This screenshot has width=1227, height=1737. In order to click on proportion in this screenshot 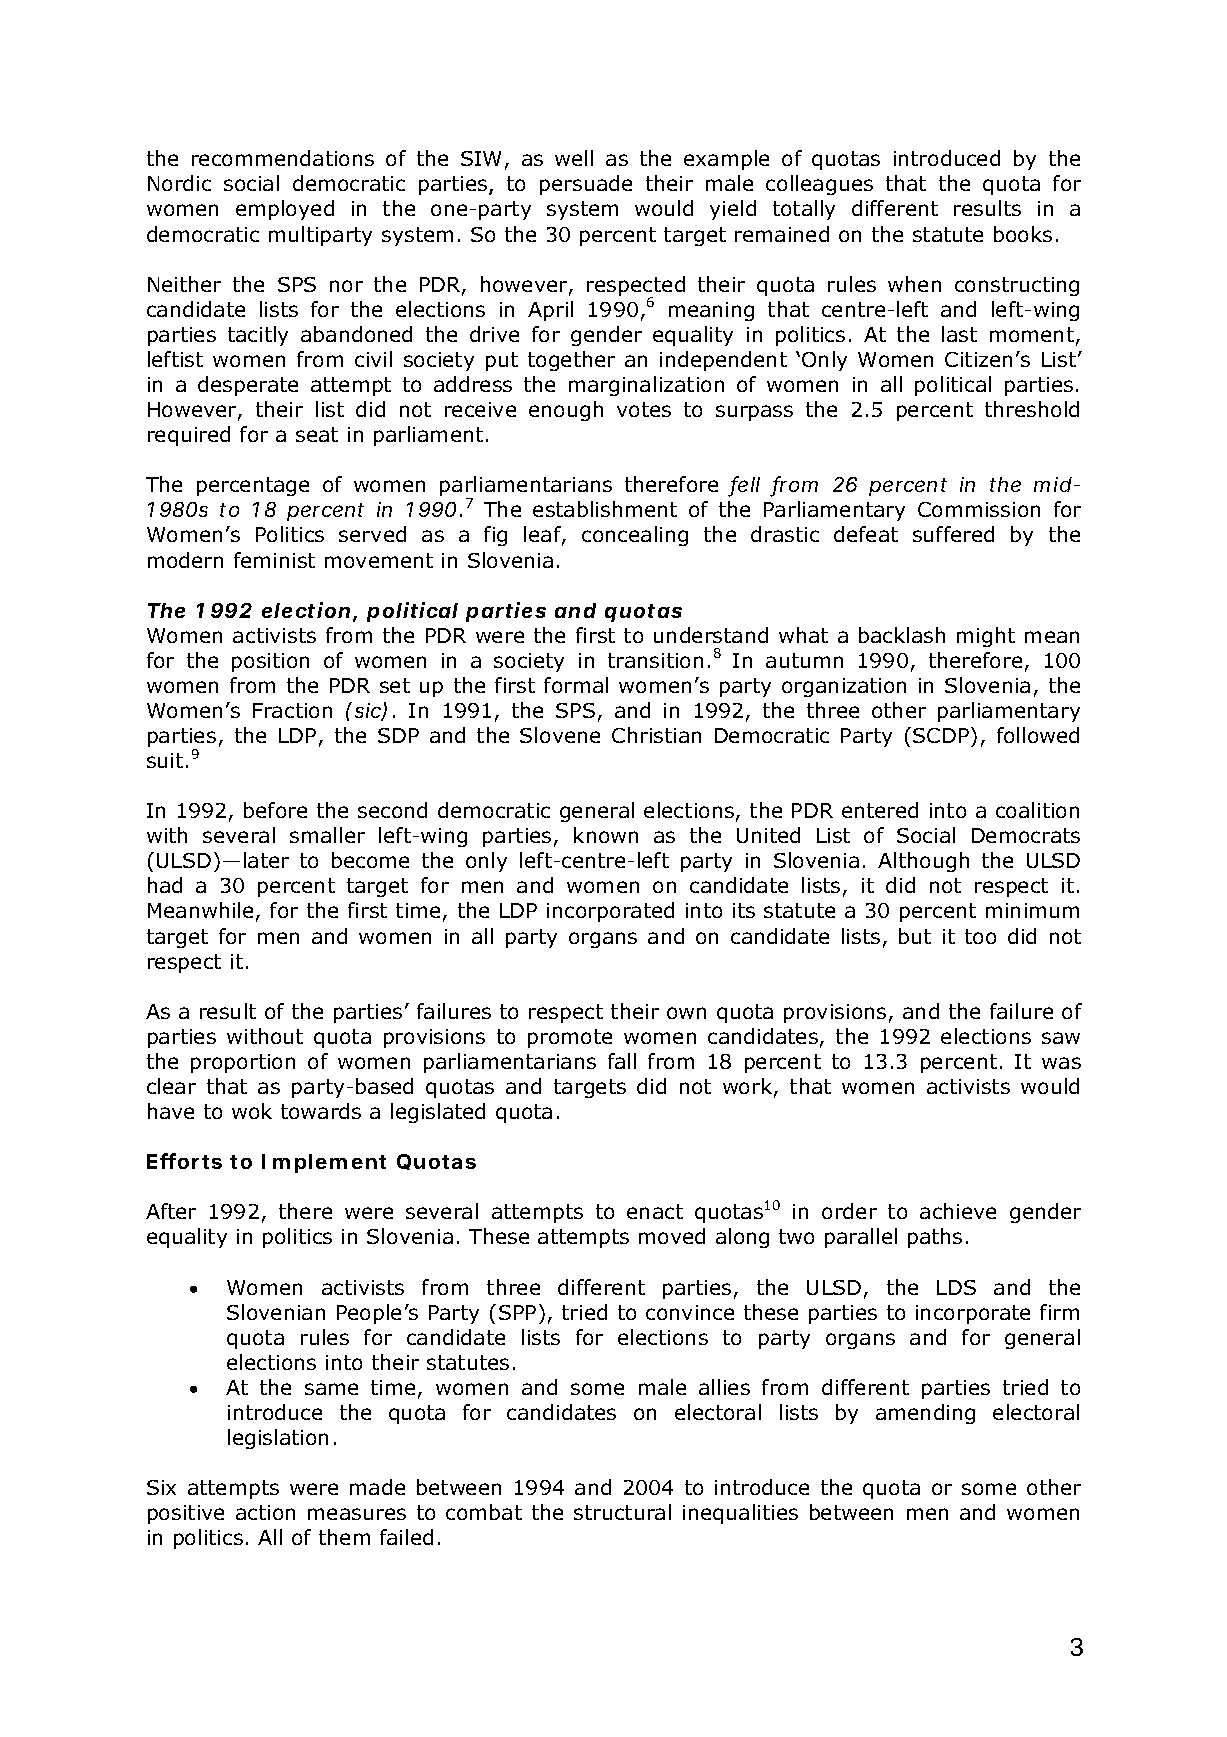, I will do `click(243, 1063)`.
